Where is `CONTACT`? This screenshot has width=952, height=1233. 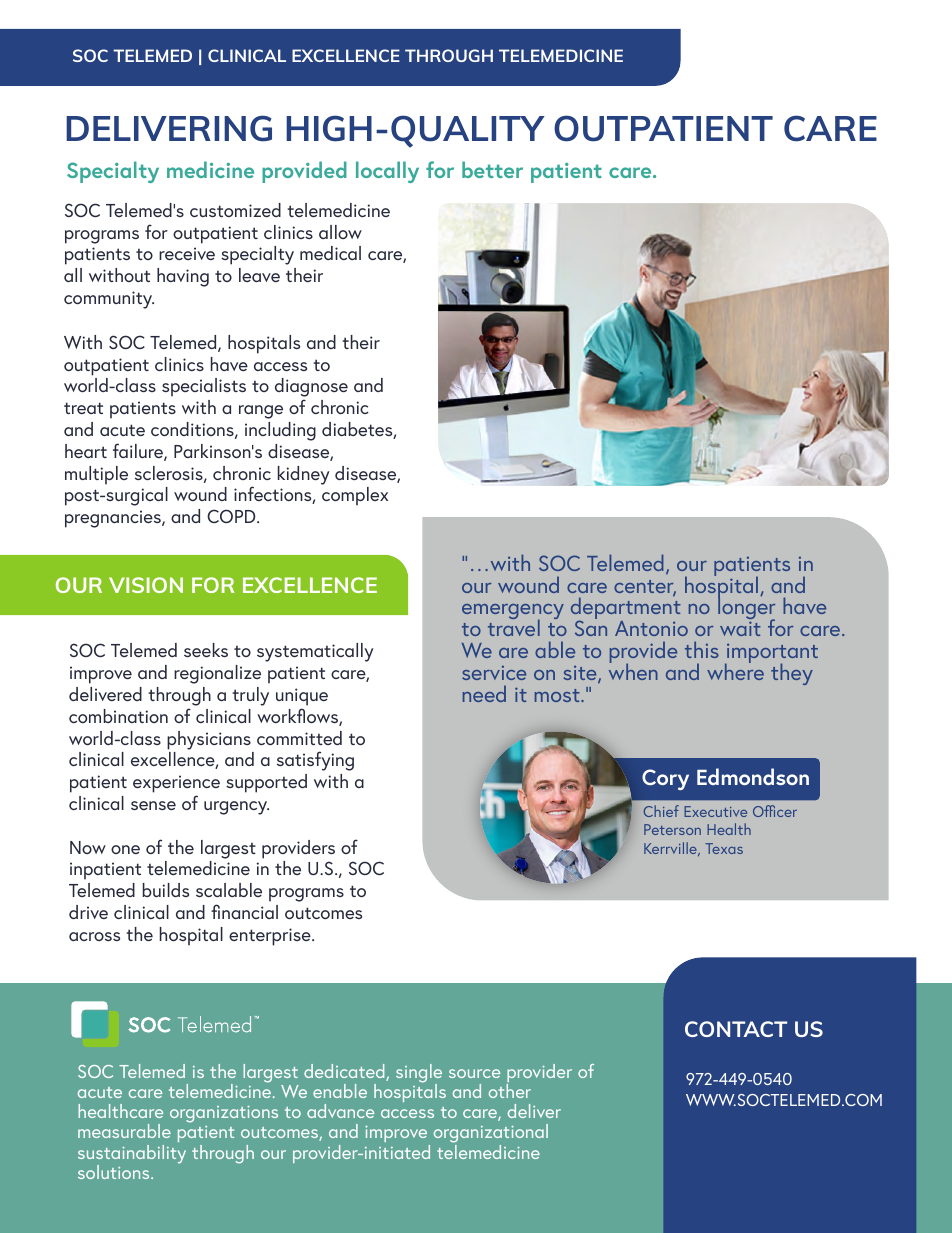 CONTACT is located at coordinates (736, 1029).
